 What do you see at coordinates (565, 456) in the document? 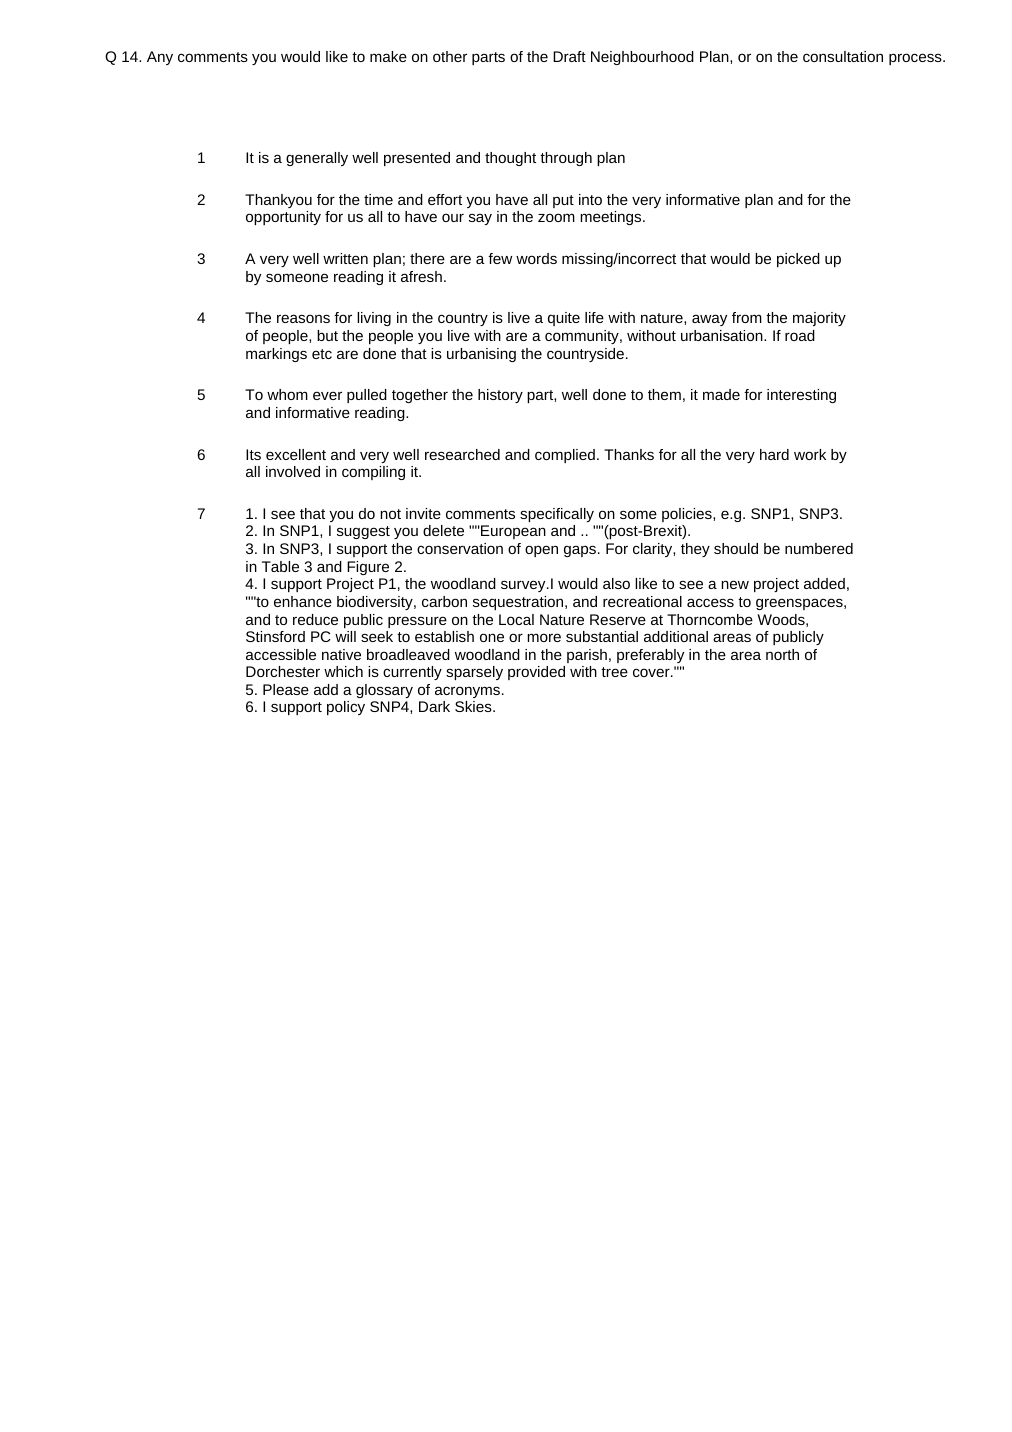
I see `complied` at bounding box center [565, 456].
